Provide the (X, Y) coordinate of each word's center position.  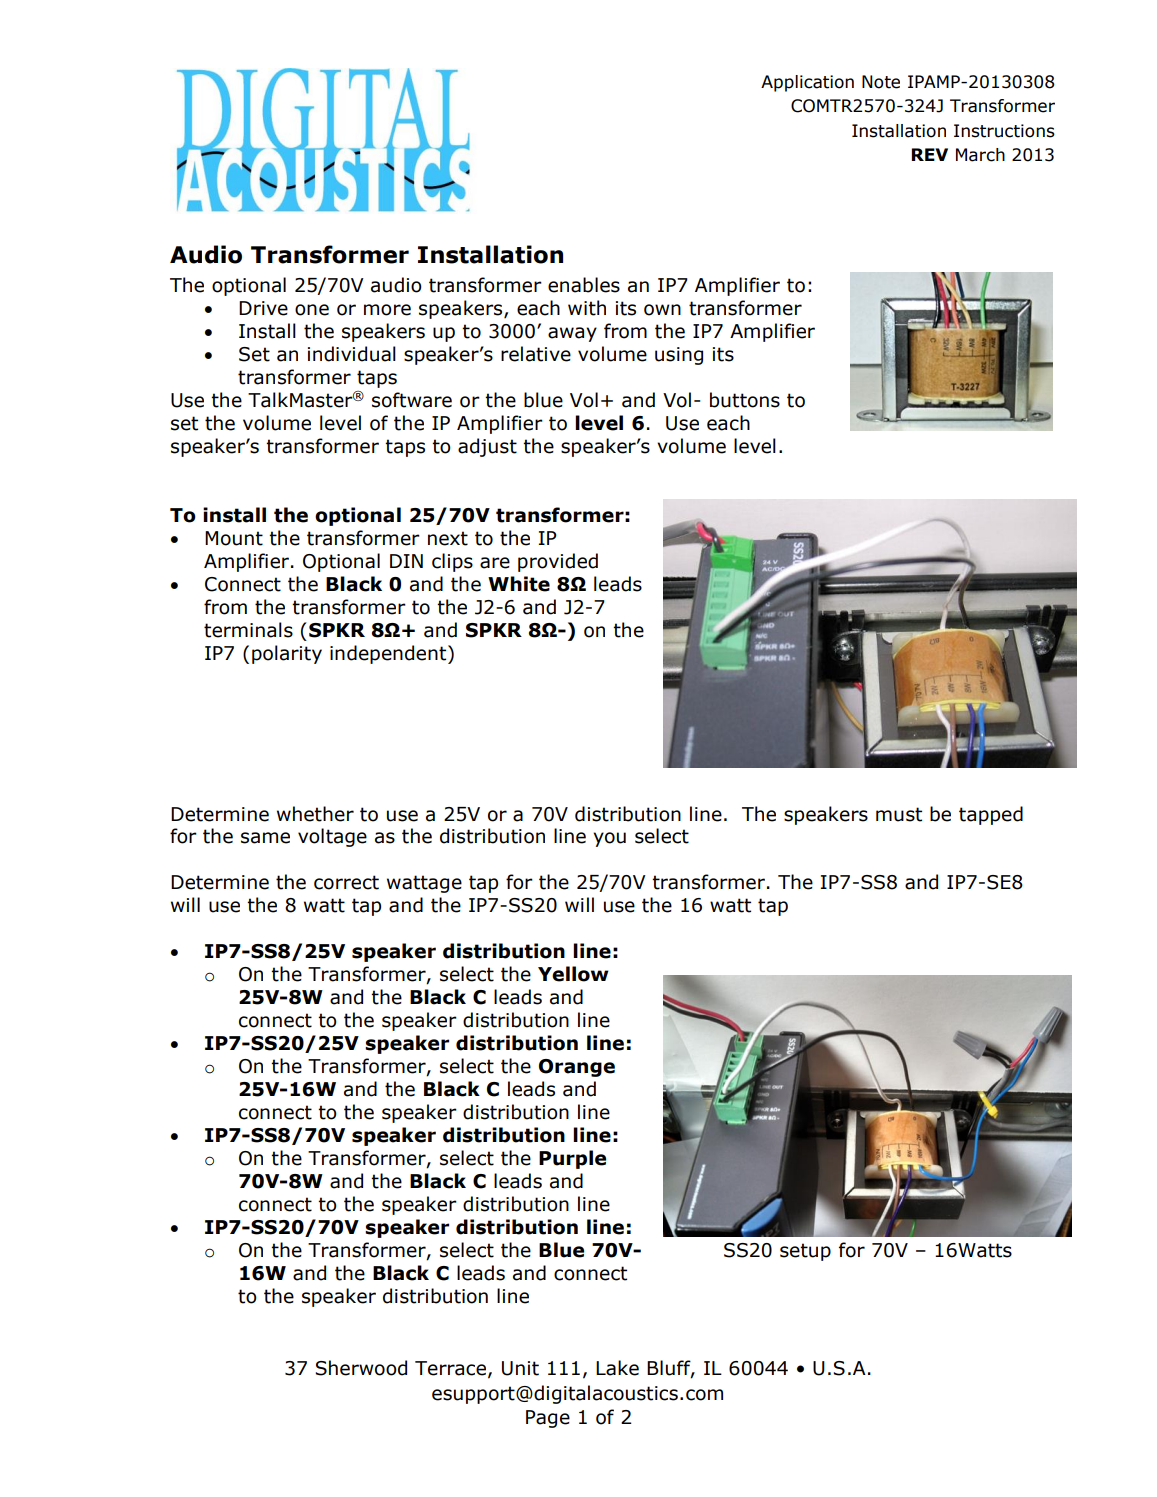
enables (584, 285)
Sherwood (361, 1368)
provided (558, 562)
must (899, 814)
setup (805, 1252)
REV (929, 154)
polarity (287, 654)
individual (352, 354)
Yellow (573, 974)
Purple (572, 1159)
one (312, 310)
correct (346, 882)
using (679, 356)
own (662, 310)
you (609, 839)
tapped (991, 815)
